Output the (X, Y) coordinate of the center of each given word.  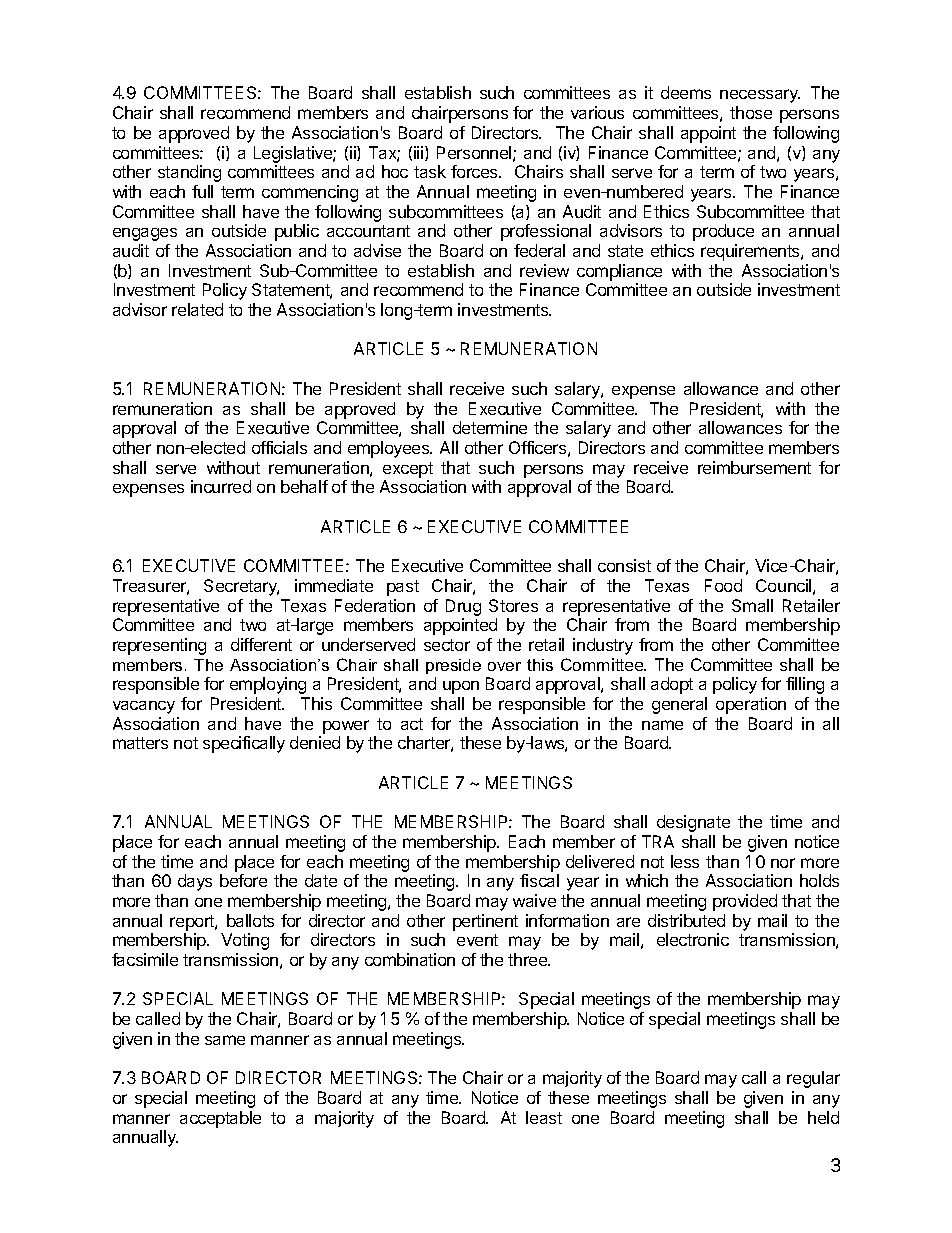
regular (813, 1079)
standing (189, 173)
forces (475, 171)
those (751, 112)
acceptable (220, 1119)
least (544, 1117)
